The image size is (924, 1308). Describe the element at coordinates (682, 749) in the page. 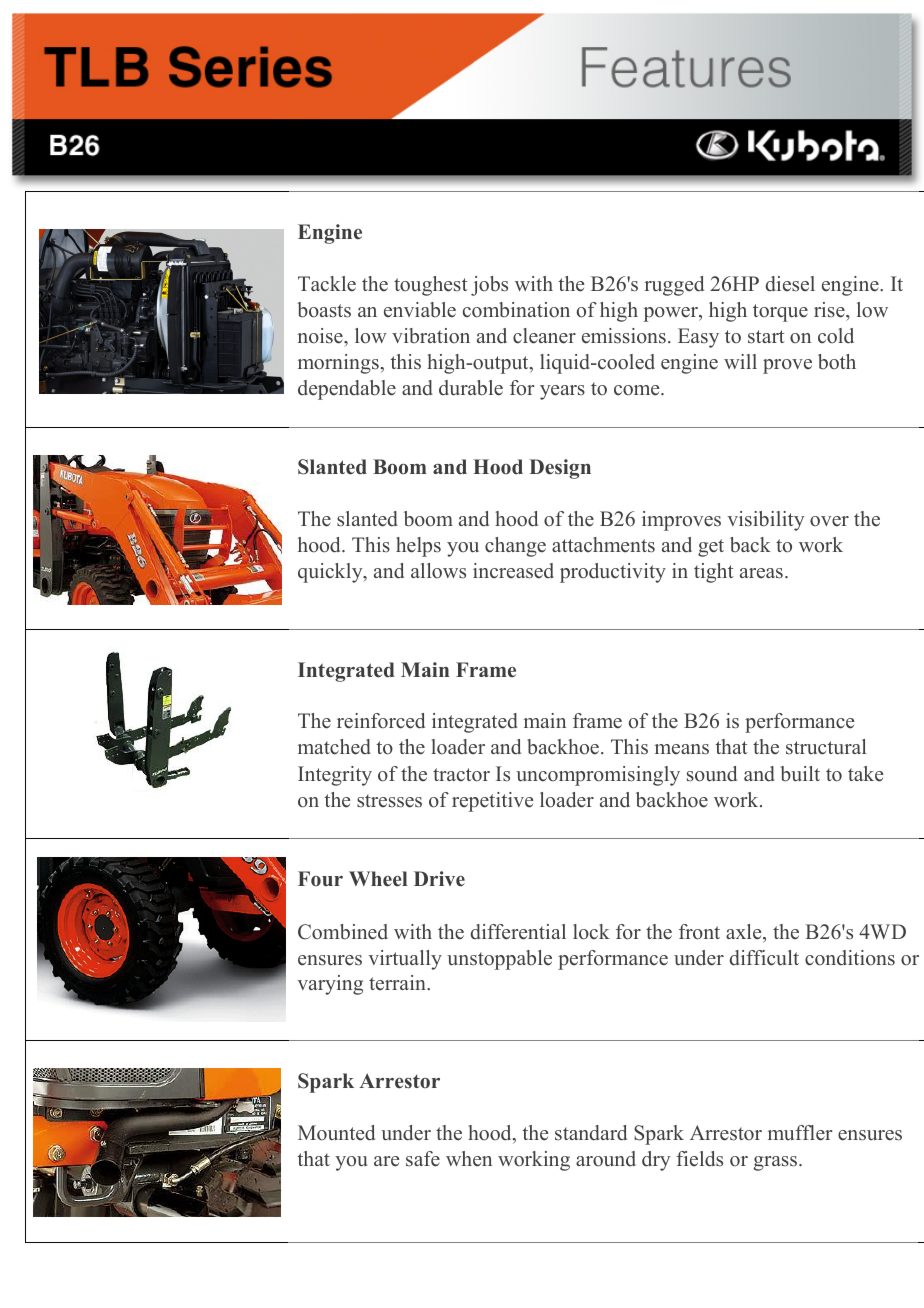

I see `means` at that location.
